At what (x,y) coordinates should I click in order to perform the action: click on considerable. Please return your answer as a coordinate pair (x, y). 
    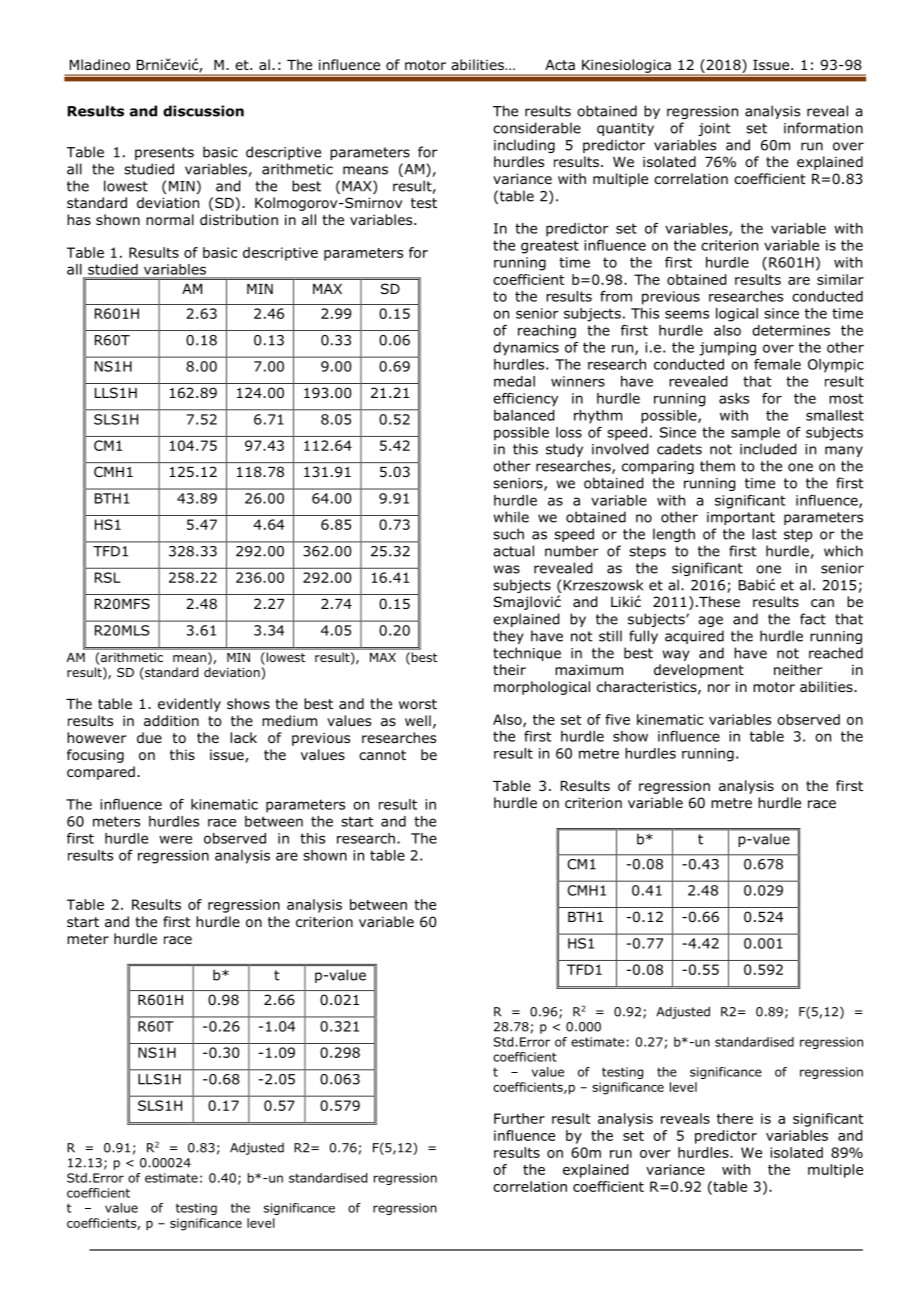
    Looking at the image, I should click on (537, 128).
